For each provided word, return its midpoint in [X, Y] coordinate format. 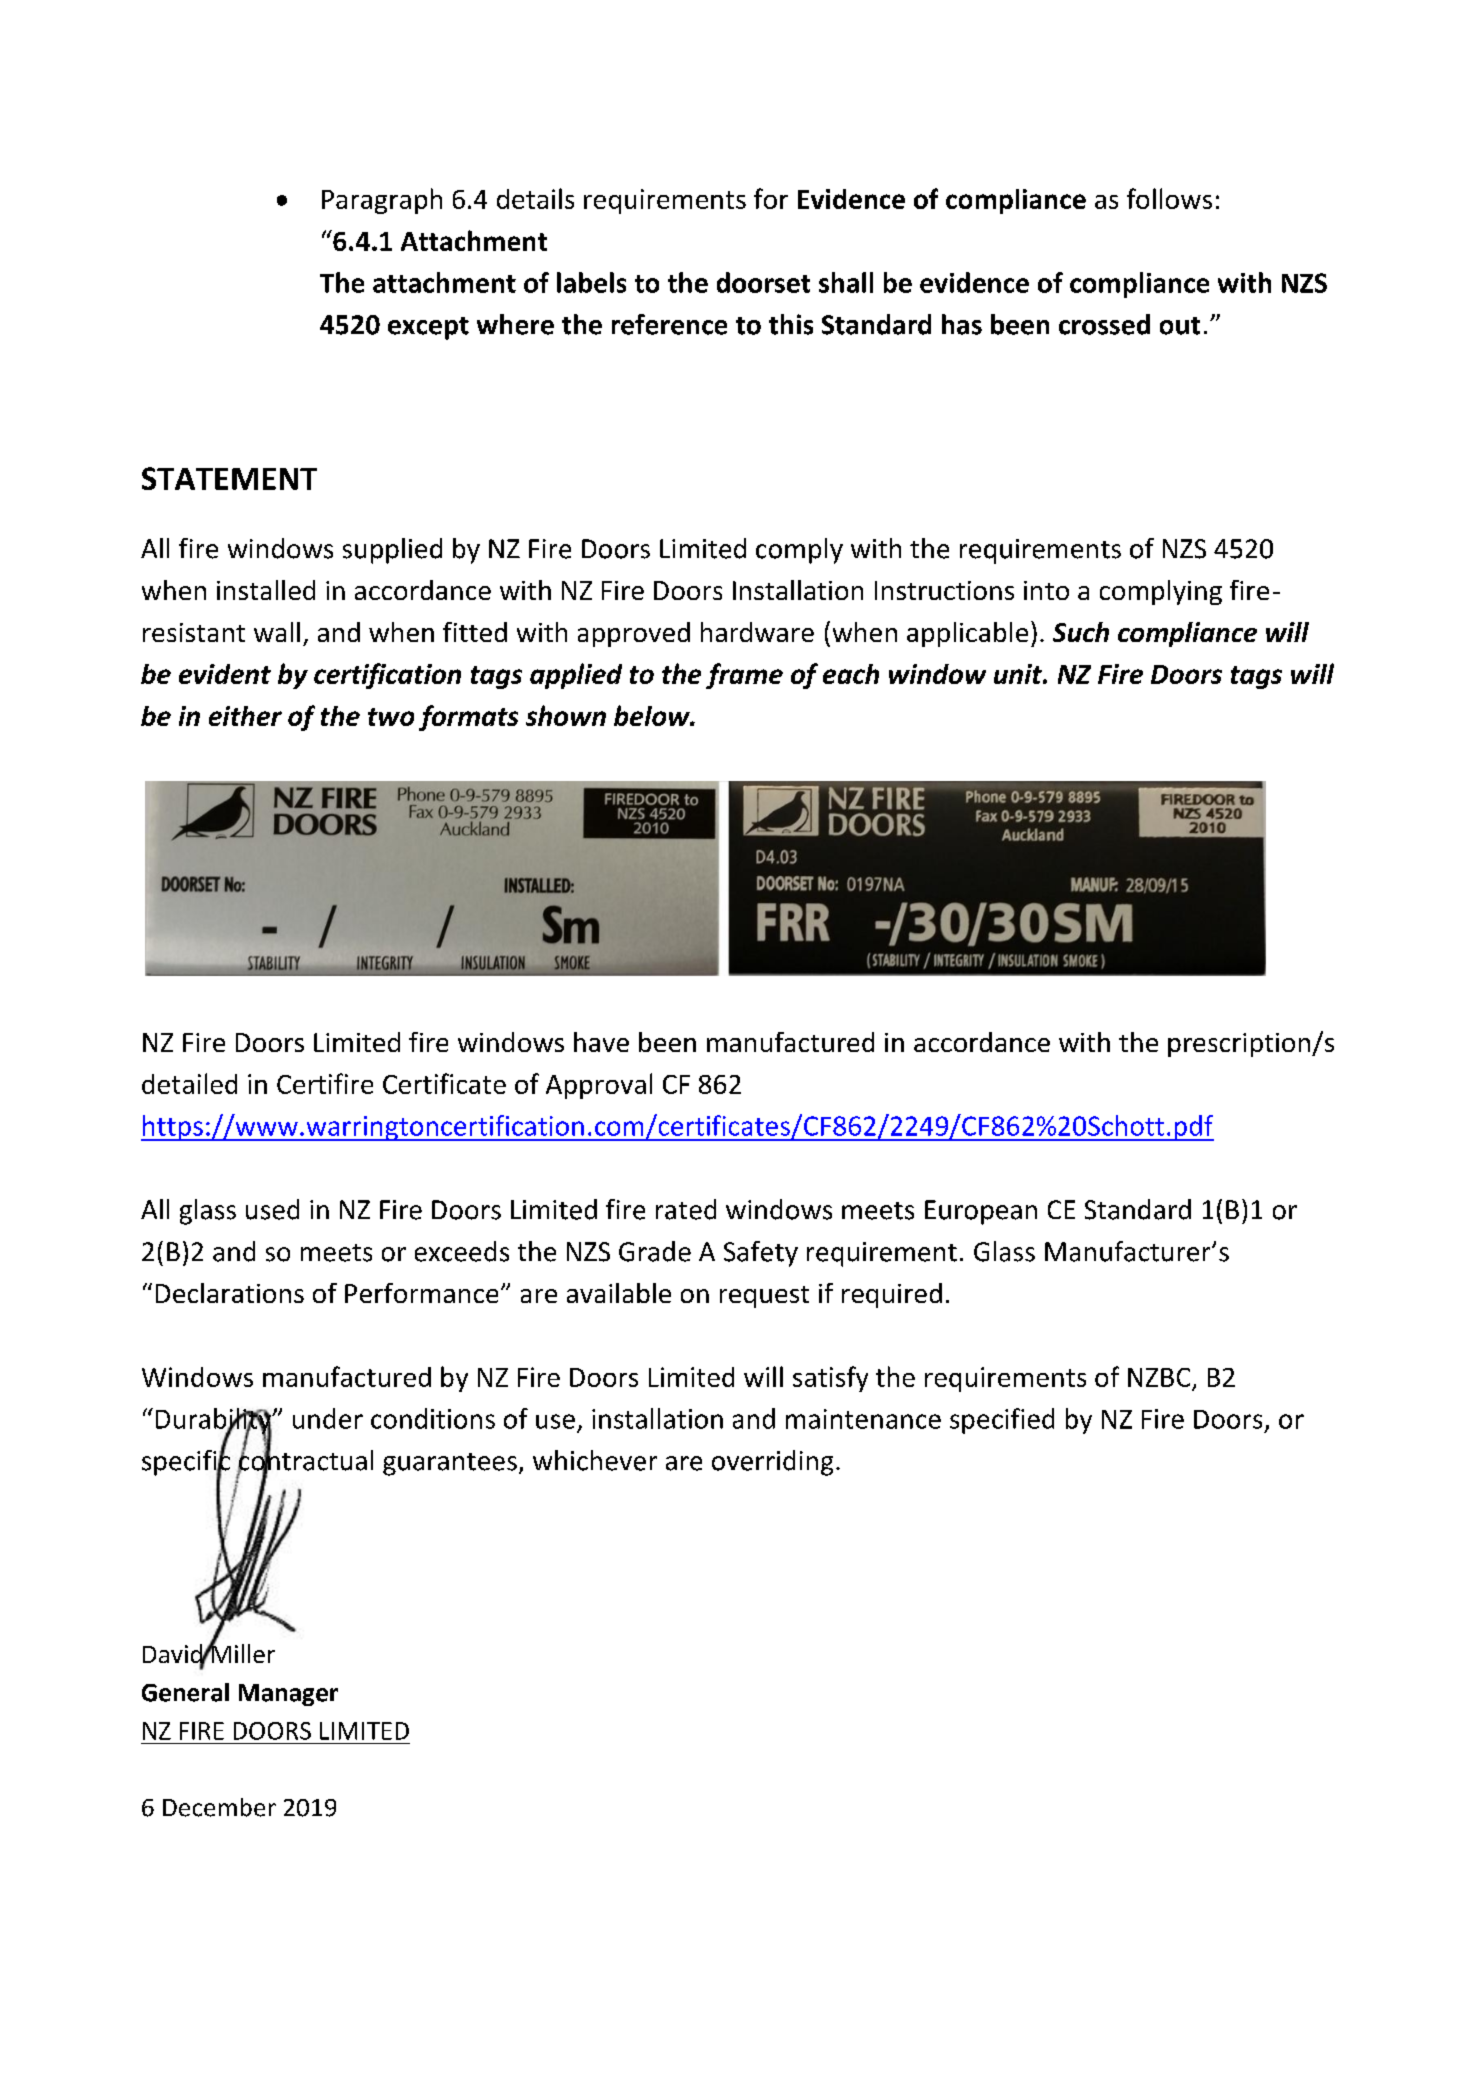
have [601, 1042]
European [981, 1212]
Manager [288, 1695]
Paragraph [382, 201]
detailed [189, 1083]
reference [669, 324]
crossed [1104, 324]
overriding [772, 1463]
